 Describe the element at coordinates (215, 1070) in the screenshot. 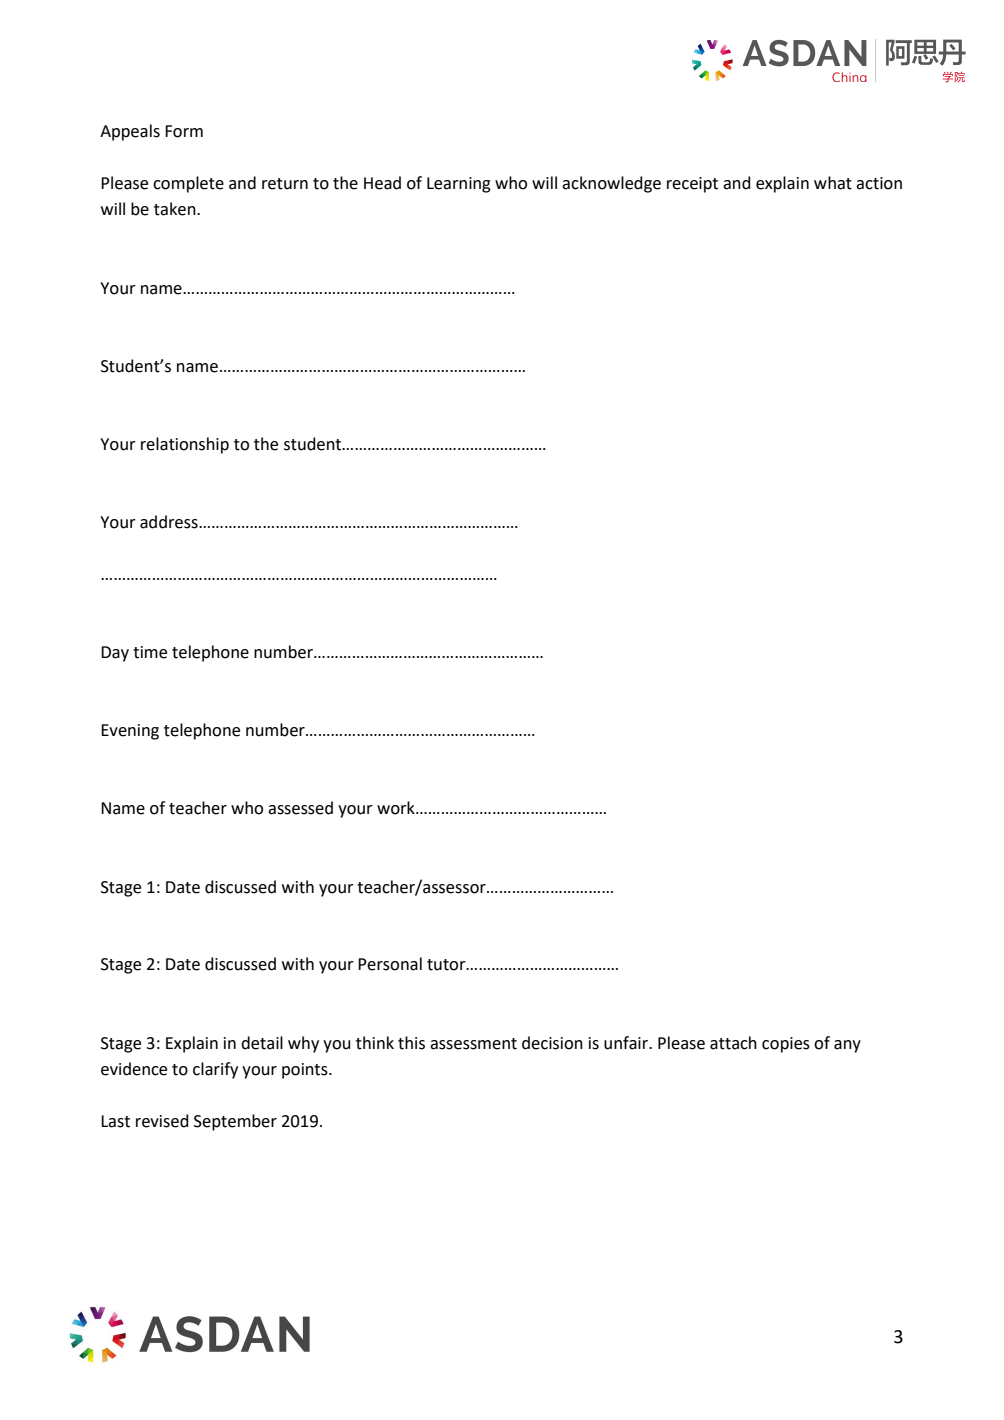

I see `clarify` at that location.
